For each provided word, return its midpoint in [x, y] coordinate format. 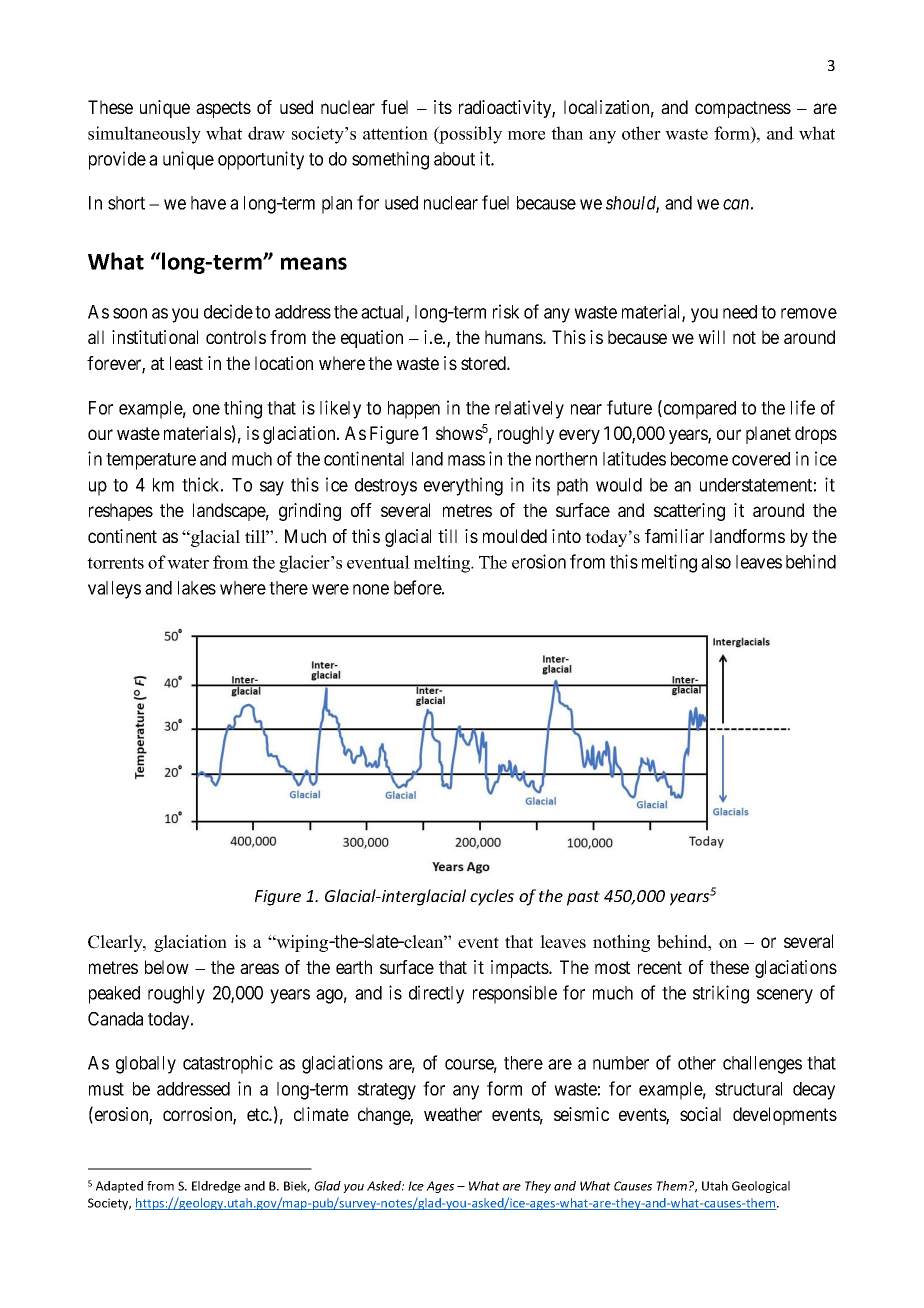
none [371, 589]
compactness [743, 109]
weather [453, 1114]
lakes [197, 588]
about [454, 159]
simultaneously [144, 135]
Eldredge [216, 1187]
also [716, 562]
